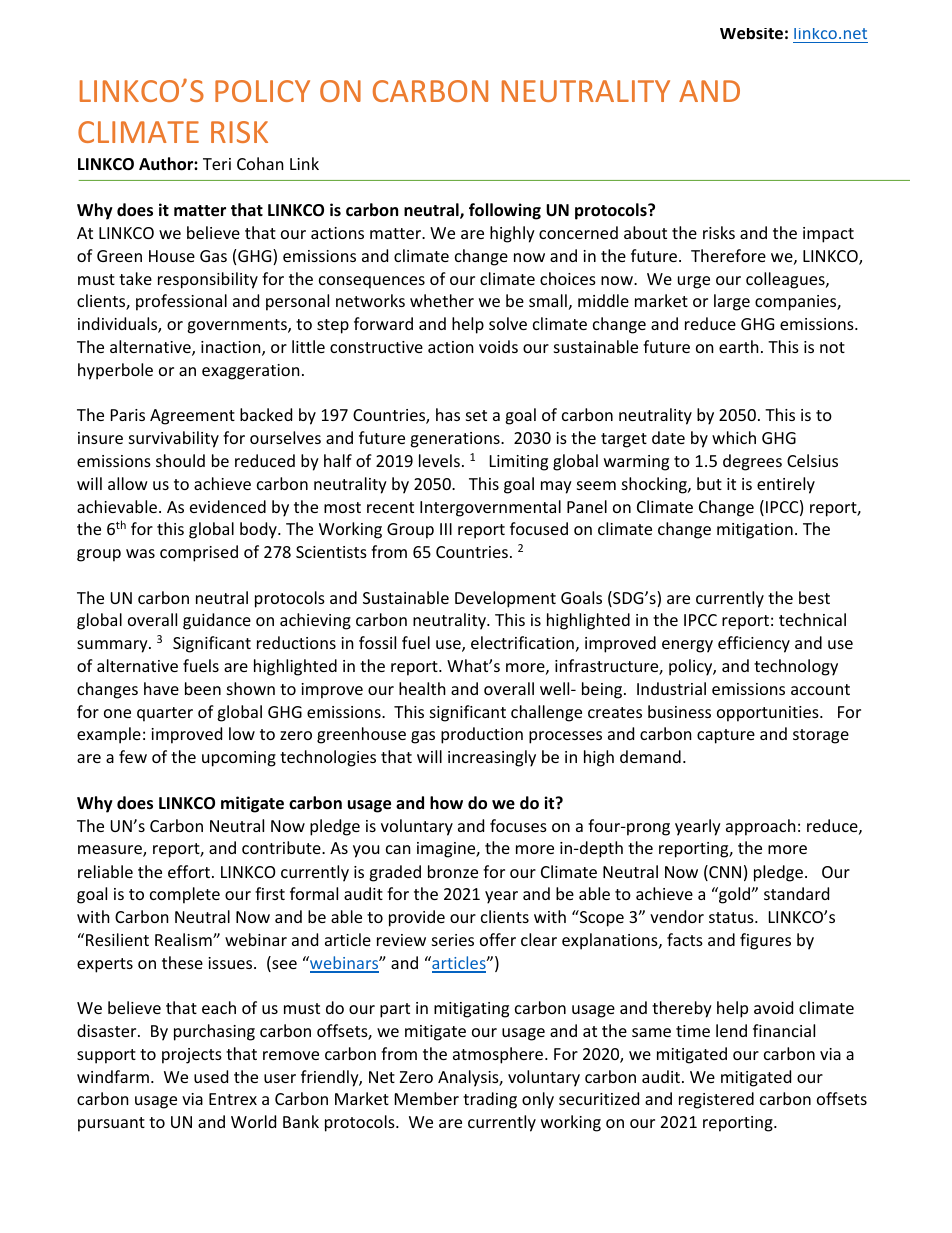  Describe the element at coordinates (217, 164) in the screenshot. I see `Teri` at that location.
